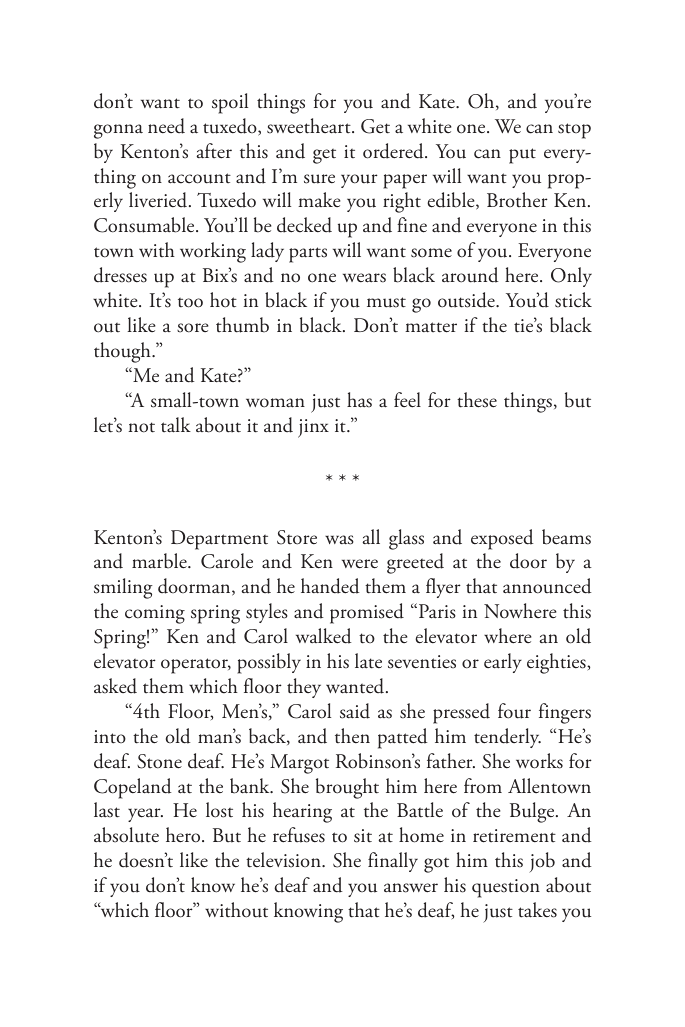 The width and height of the page is (685, 1027). What do you see at coordinates (502, 539) in the page?
I see `exposed` at bounding box center [502, 539].
